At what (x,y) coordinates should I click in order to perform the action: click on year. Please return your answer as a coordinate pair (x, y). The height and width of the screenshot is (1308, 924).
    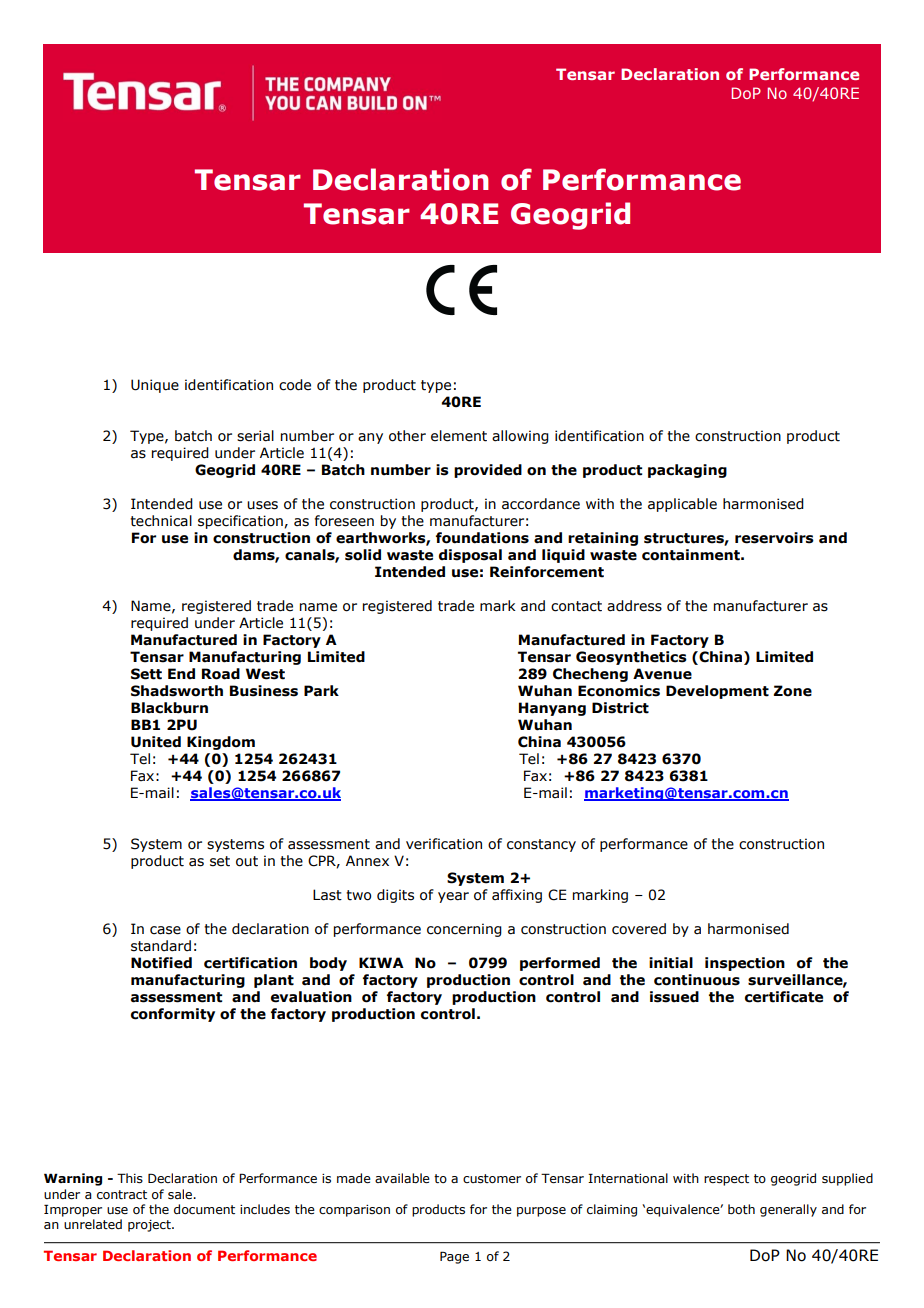
    Looking at the image, I should click on (453, 897).
